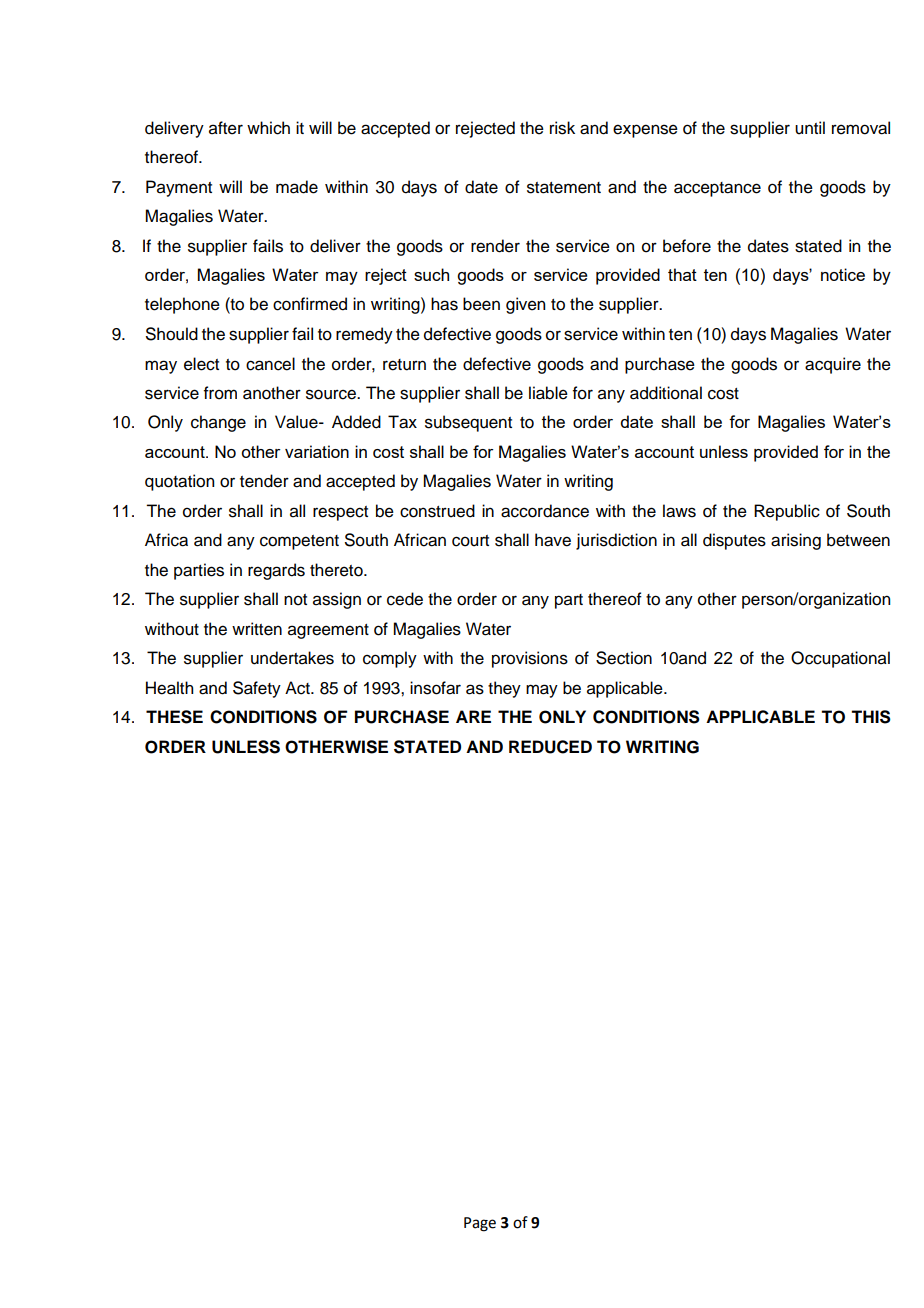 Image resolution: width=924 pixels, height=1308 pixels. Describe the element at coordinates (871, 717) in the screenshot. I see `THIS` at that location.
